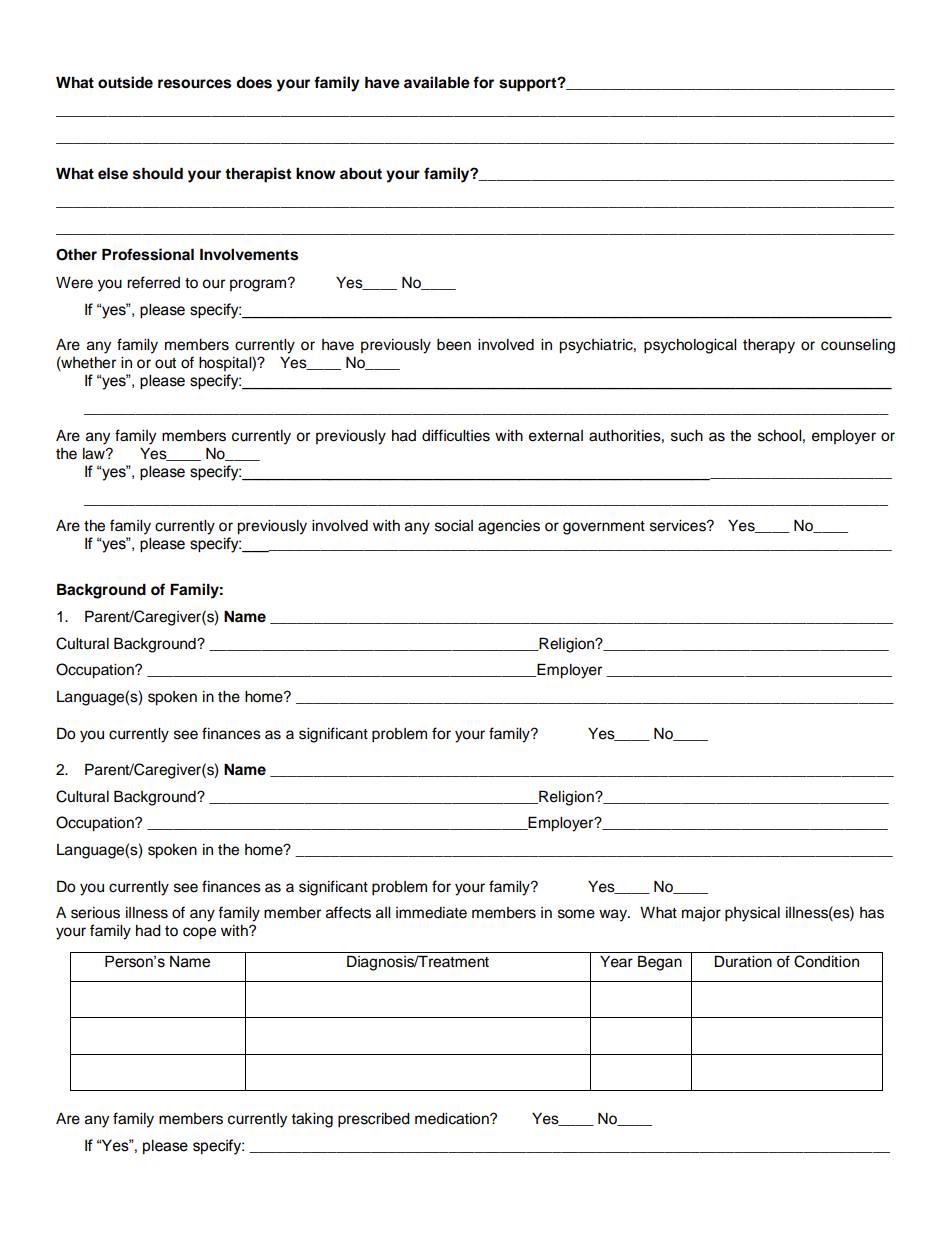  What do you see at coordinates (95, 454) in the image?
I see `law` at bounding box center [95, 454].
